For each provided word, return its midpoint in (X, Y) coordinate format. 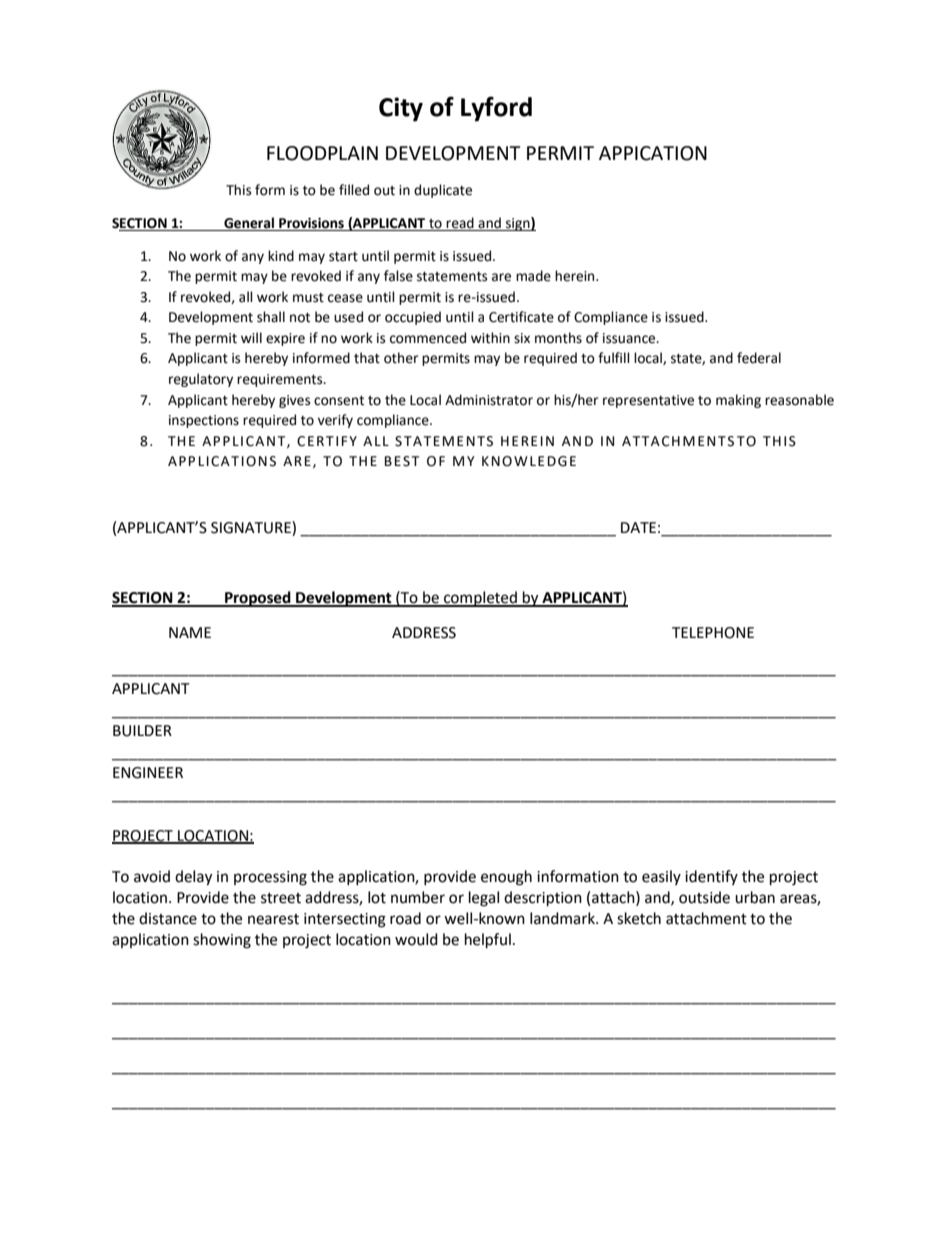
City (401, 109)
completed (480, 599)
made (533, 276)
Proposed (258, 599)
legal (484, 899)
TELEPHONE (713, 633)
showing (222, 941)
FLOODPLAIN (322, 153)
